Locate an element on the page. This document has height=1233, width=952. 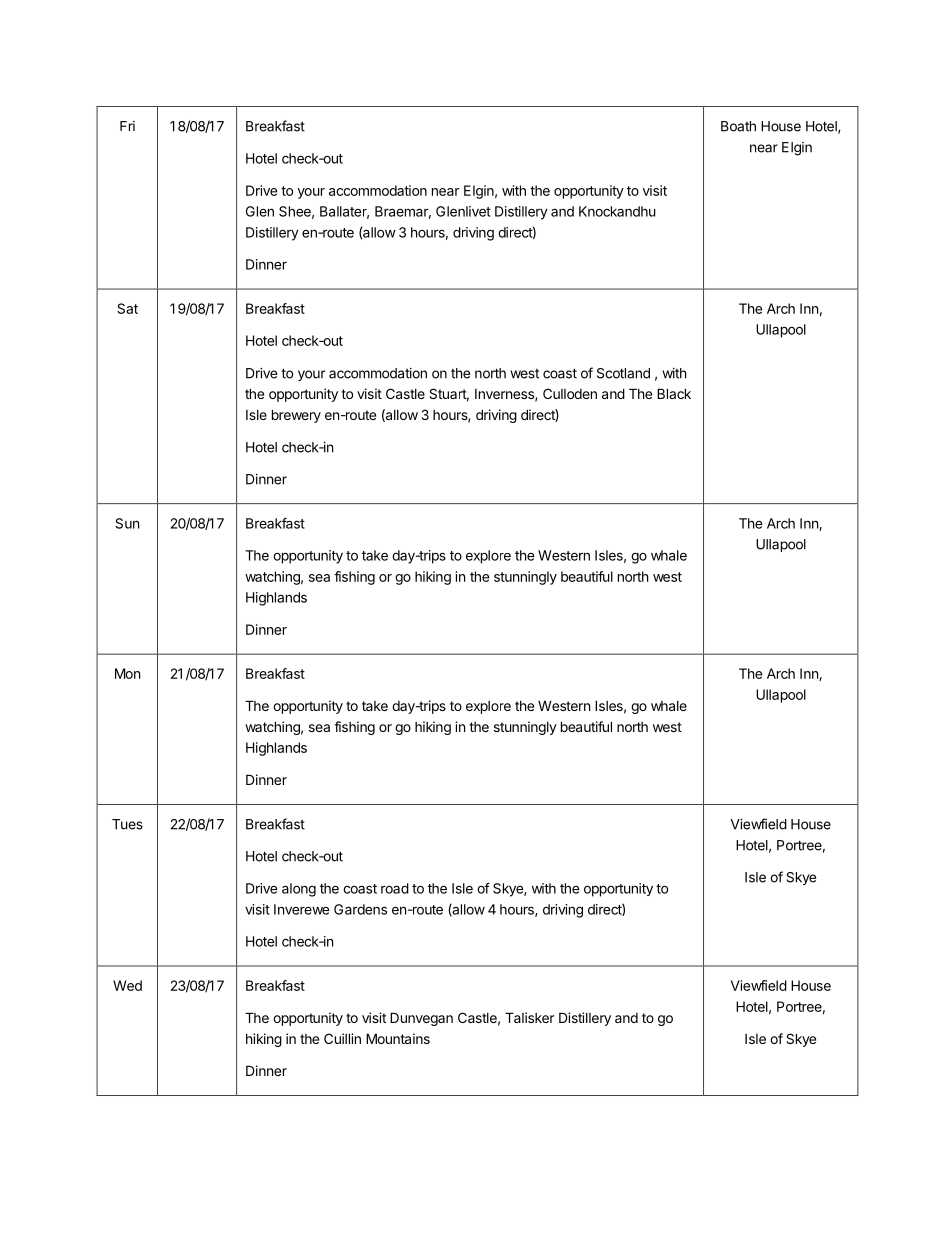
brewery is located at coordinates (296, 416).
